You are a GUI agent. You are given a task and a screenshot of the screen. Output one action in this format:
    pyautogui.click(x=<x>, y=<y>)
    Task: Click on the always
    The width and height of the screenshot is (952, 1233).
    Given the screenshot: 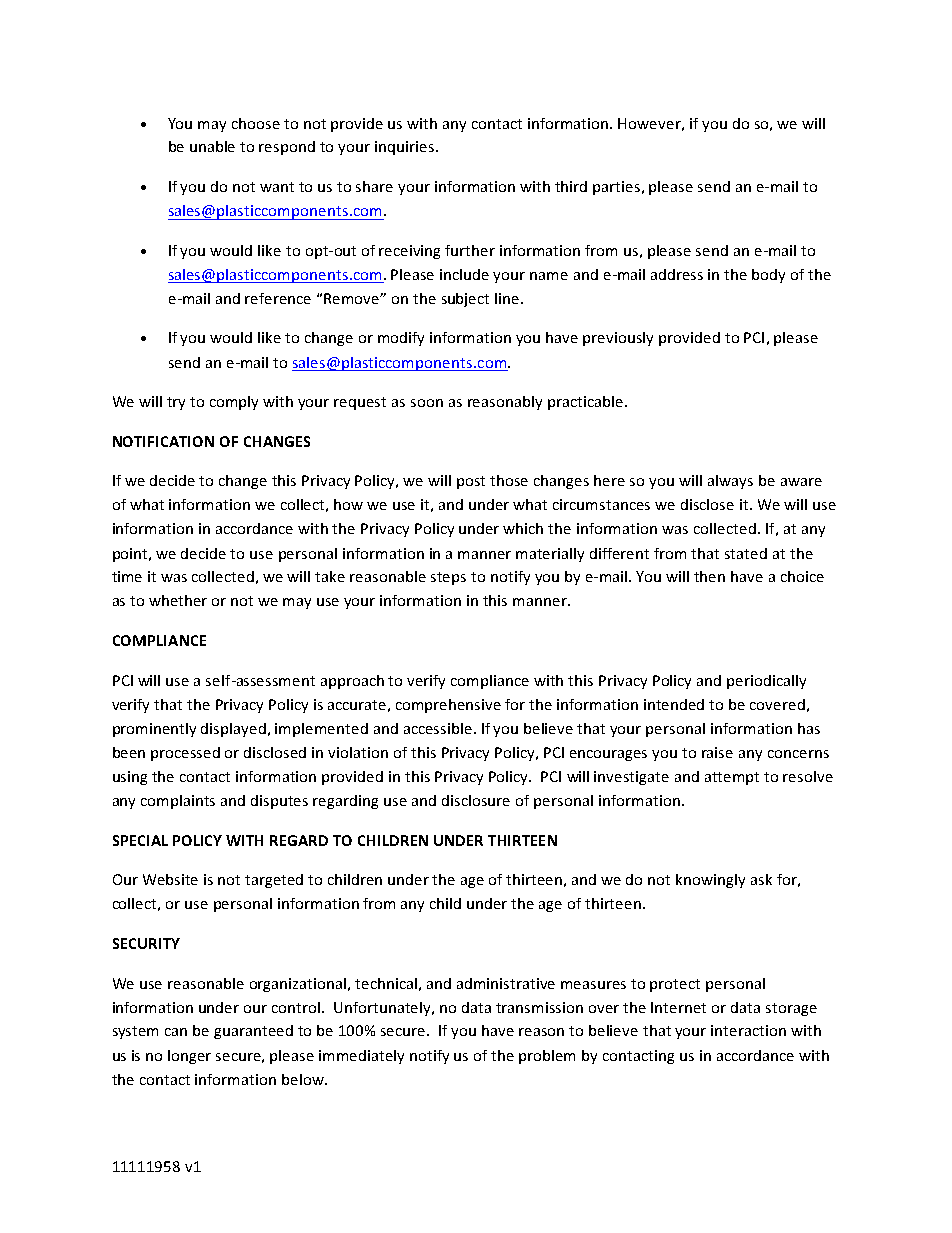 What is the action you would take?
    pyautogui.click(x=730, y=482)
